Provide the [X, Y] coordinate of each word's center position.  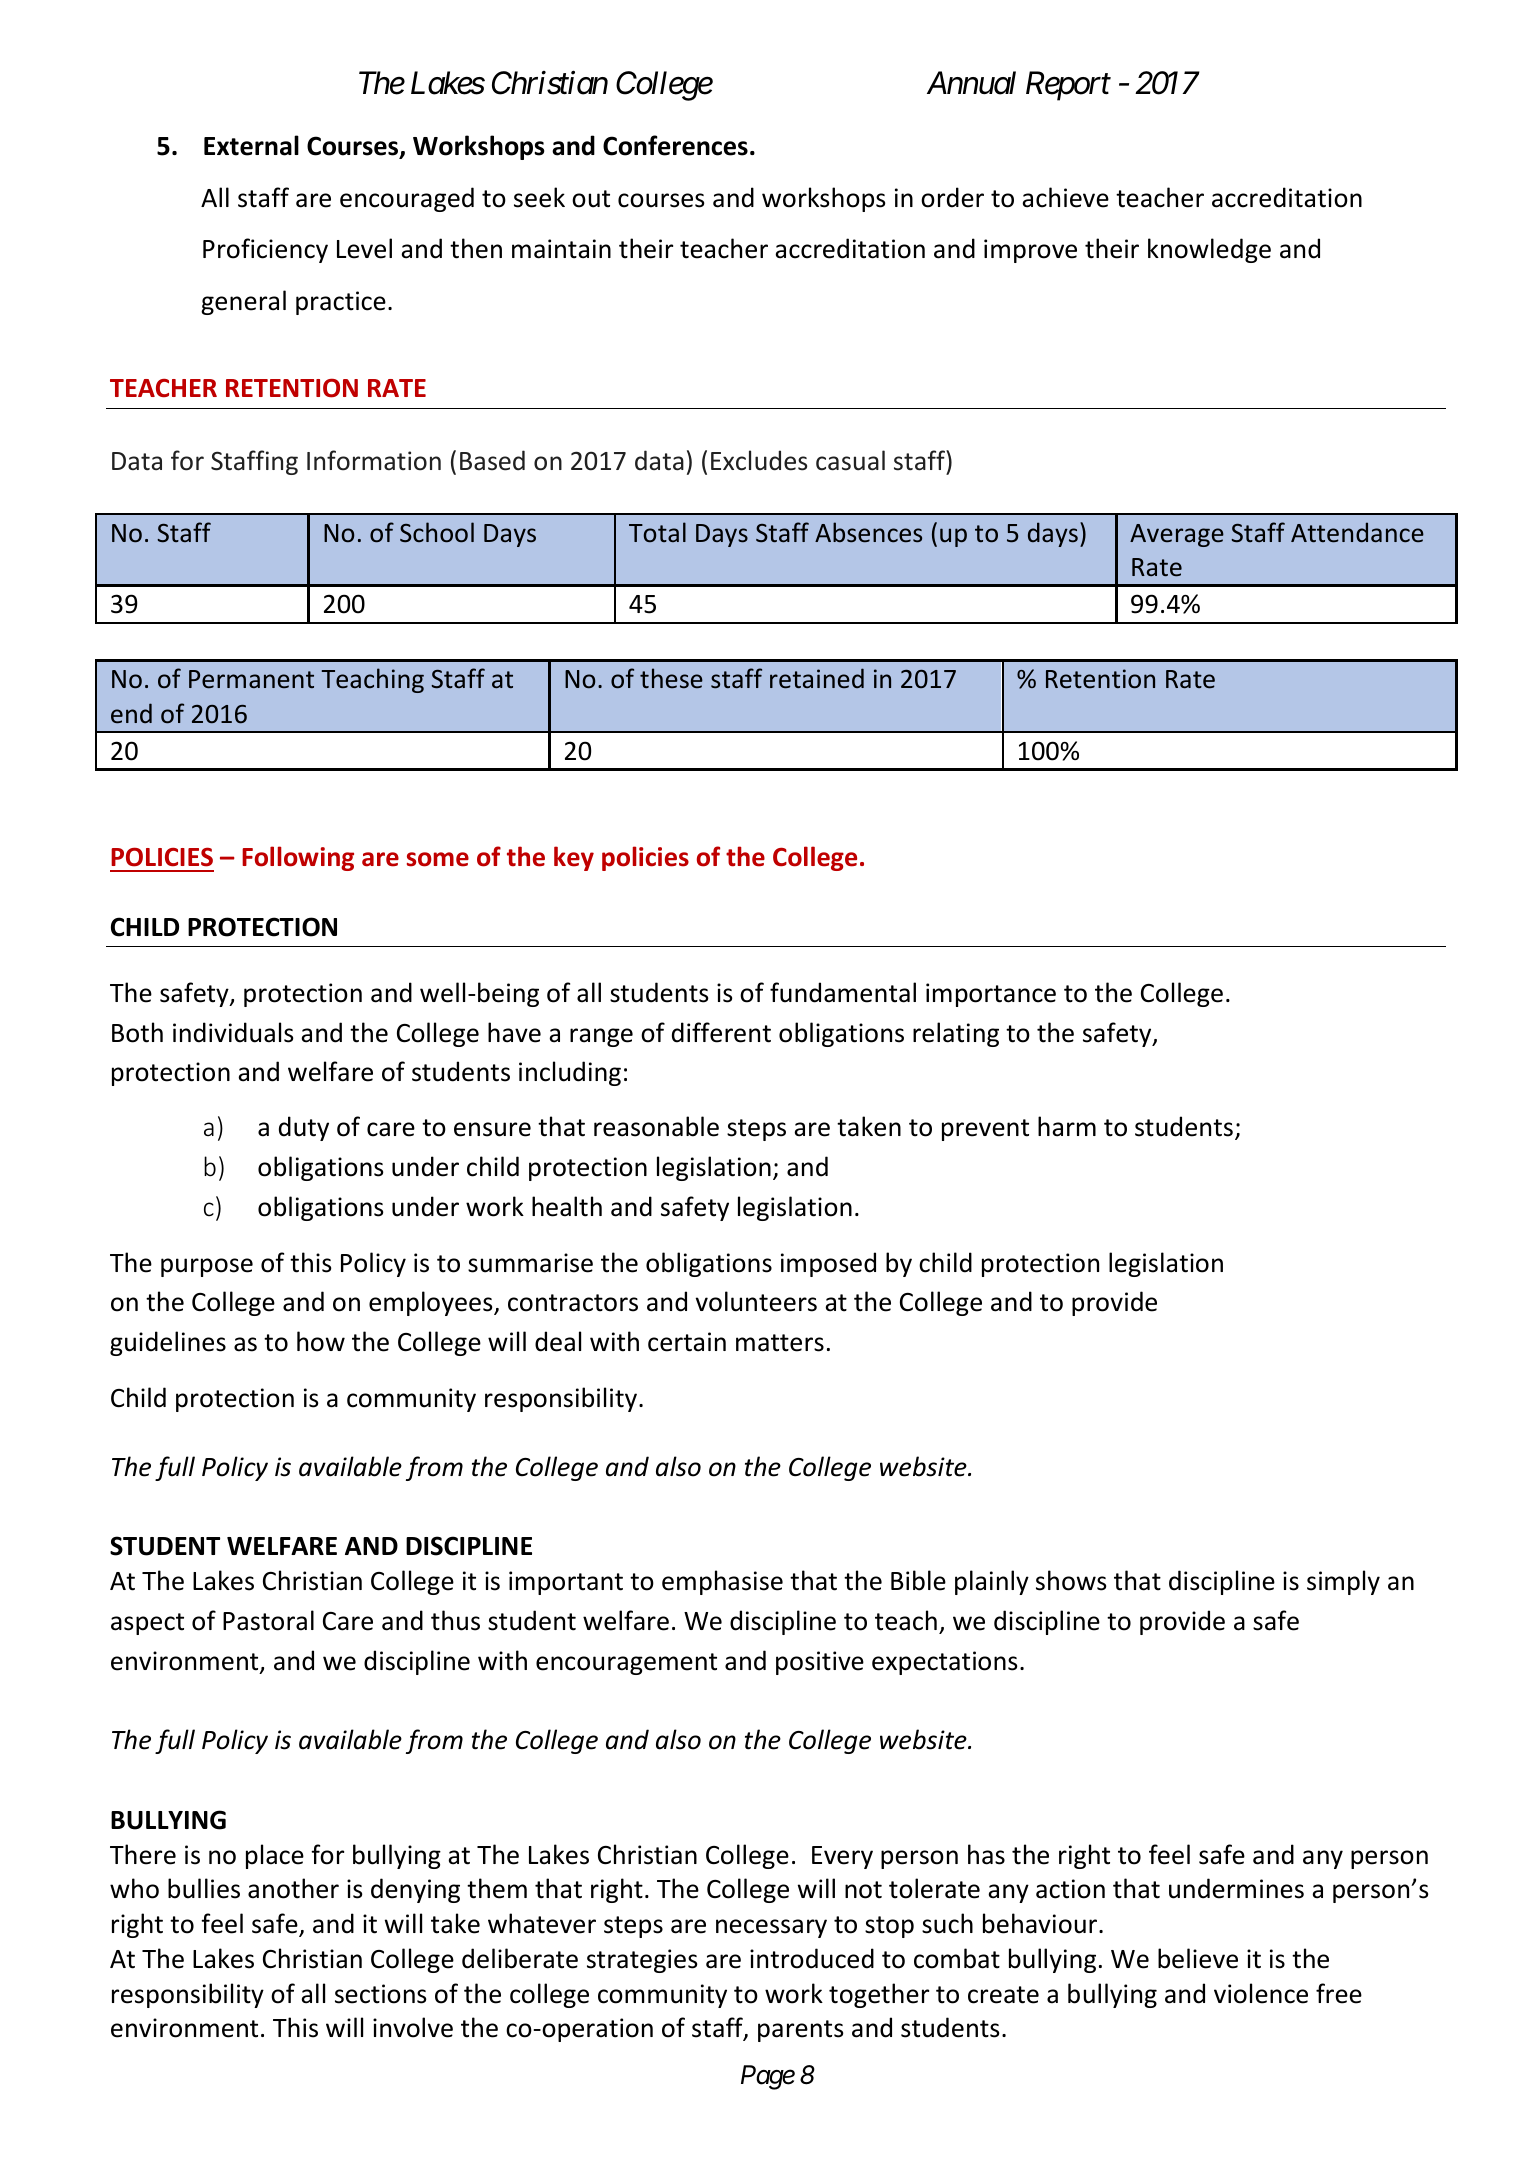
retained [817, 678]
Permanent [251, 679]
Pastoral [268, 1620]
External [251, 145]
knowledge [1209, 250]
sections [380, 1994]
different [721, 1032]
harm [1067, 1126]
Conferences [675, 145]
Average [1177, 535]
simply [1343, 1582]
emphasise [722, 1582]
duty [304, 1128]
